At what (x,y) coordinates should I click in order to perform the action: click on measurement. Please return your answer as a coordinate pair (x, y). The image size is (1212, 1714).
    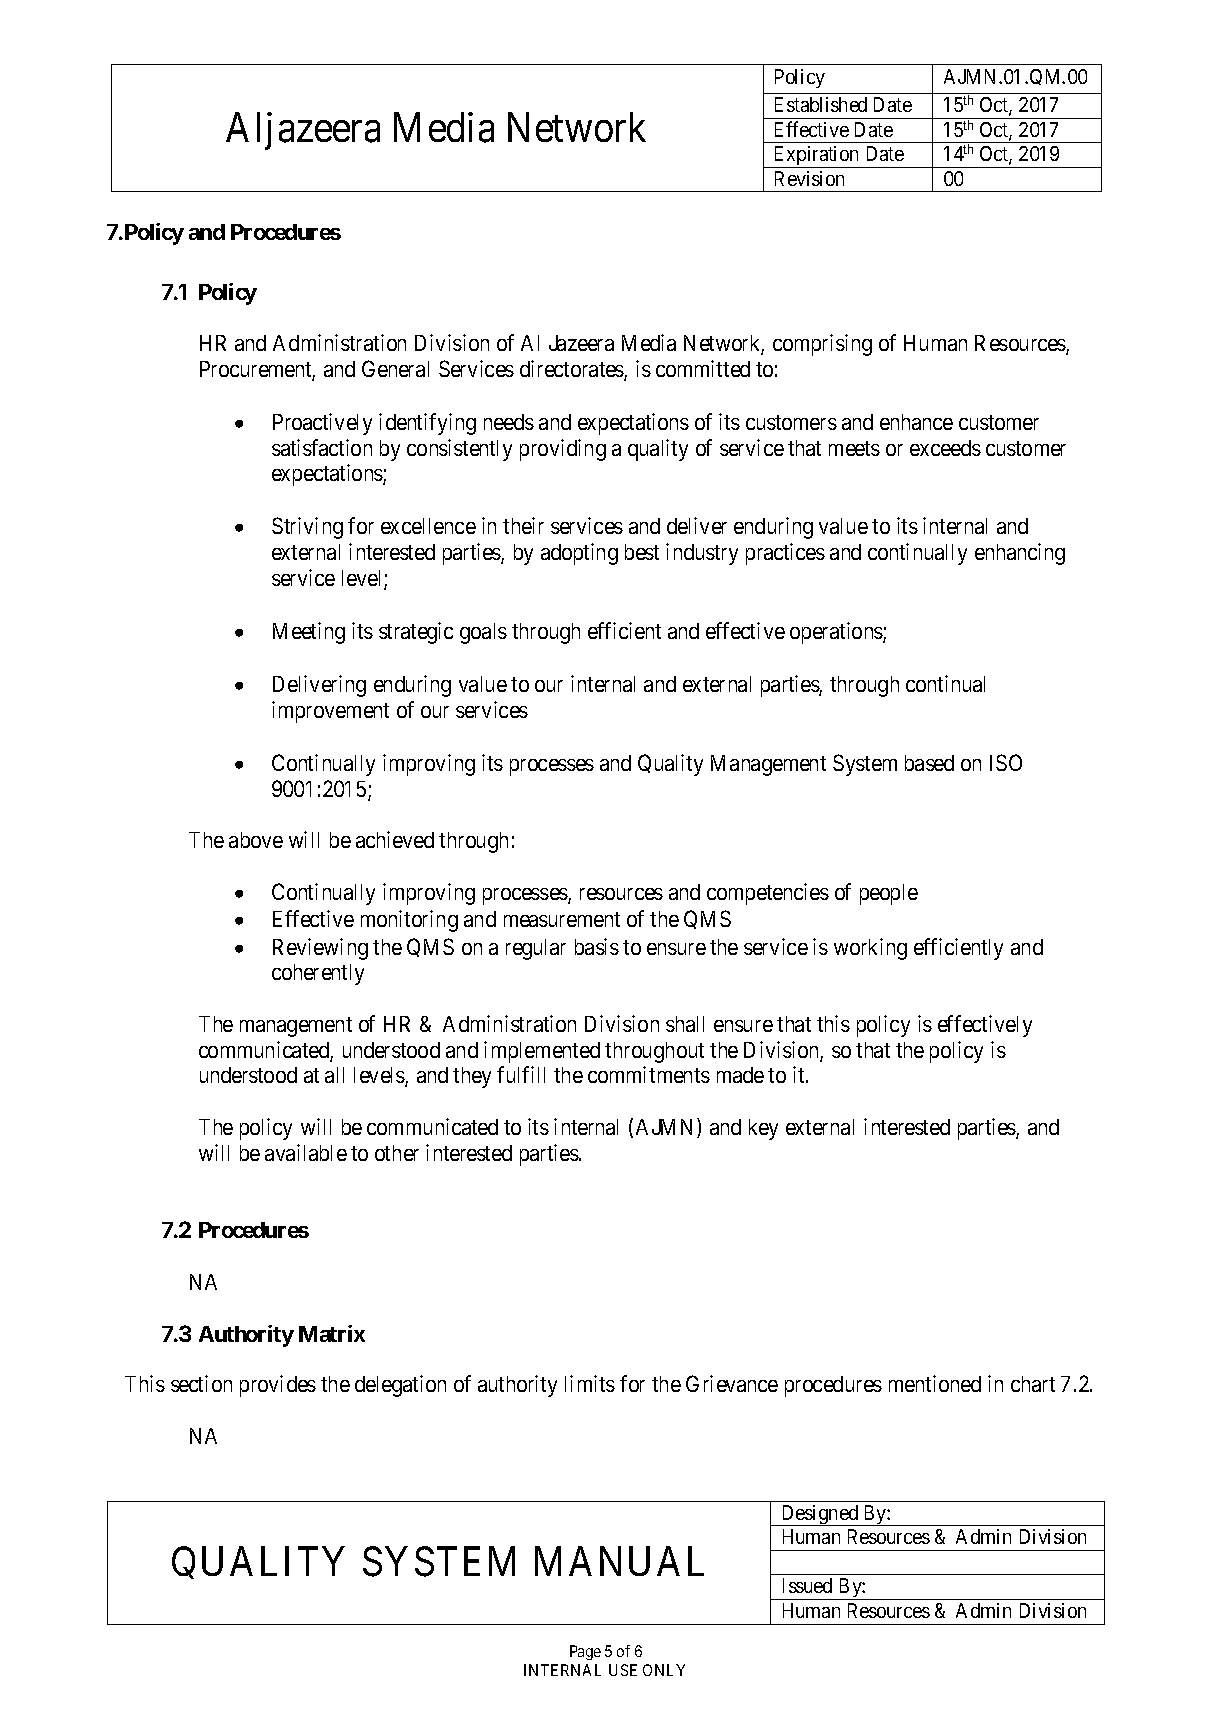
    Looking at the image, I should click on (562, 919).
